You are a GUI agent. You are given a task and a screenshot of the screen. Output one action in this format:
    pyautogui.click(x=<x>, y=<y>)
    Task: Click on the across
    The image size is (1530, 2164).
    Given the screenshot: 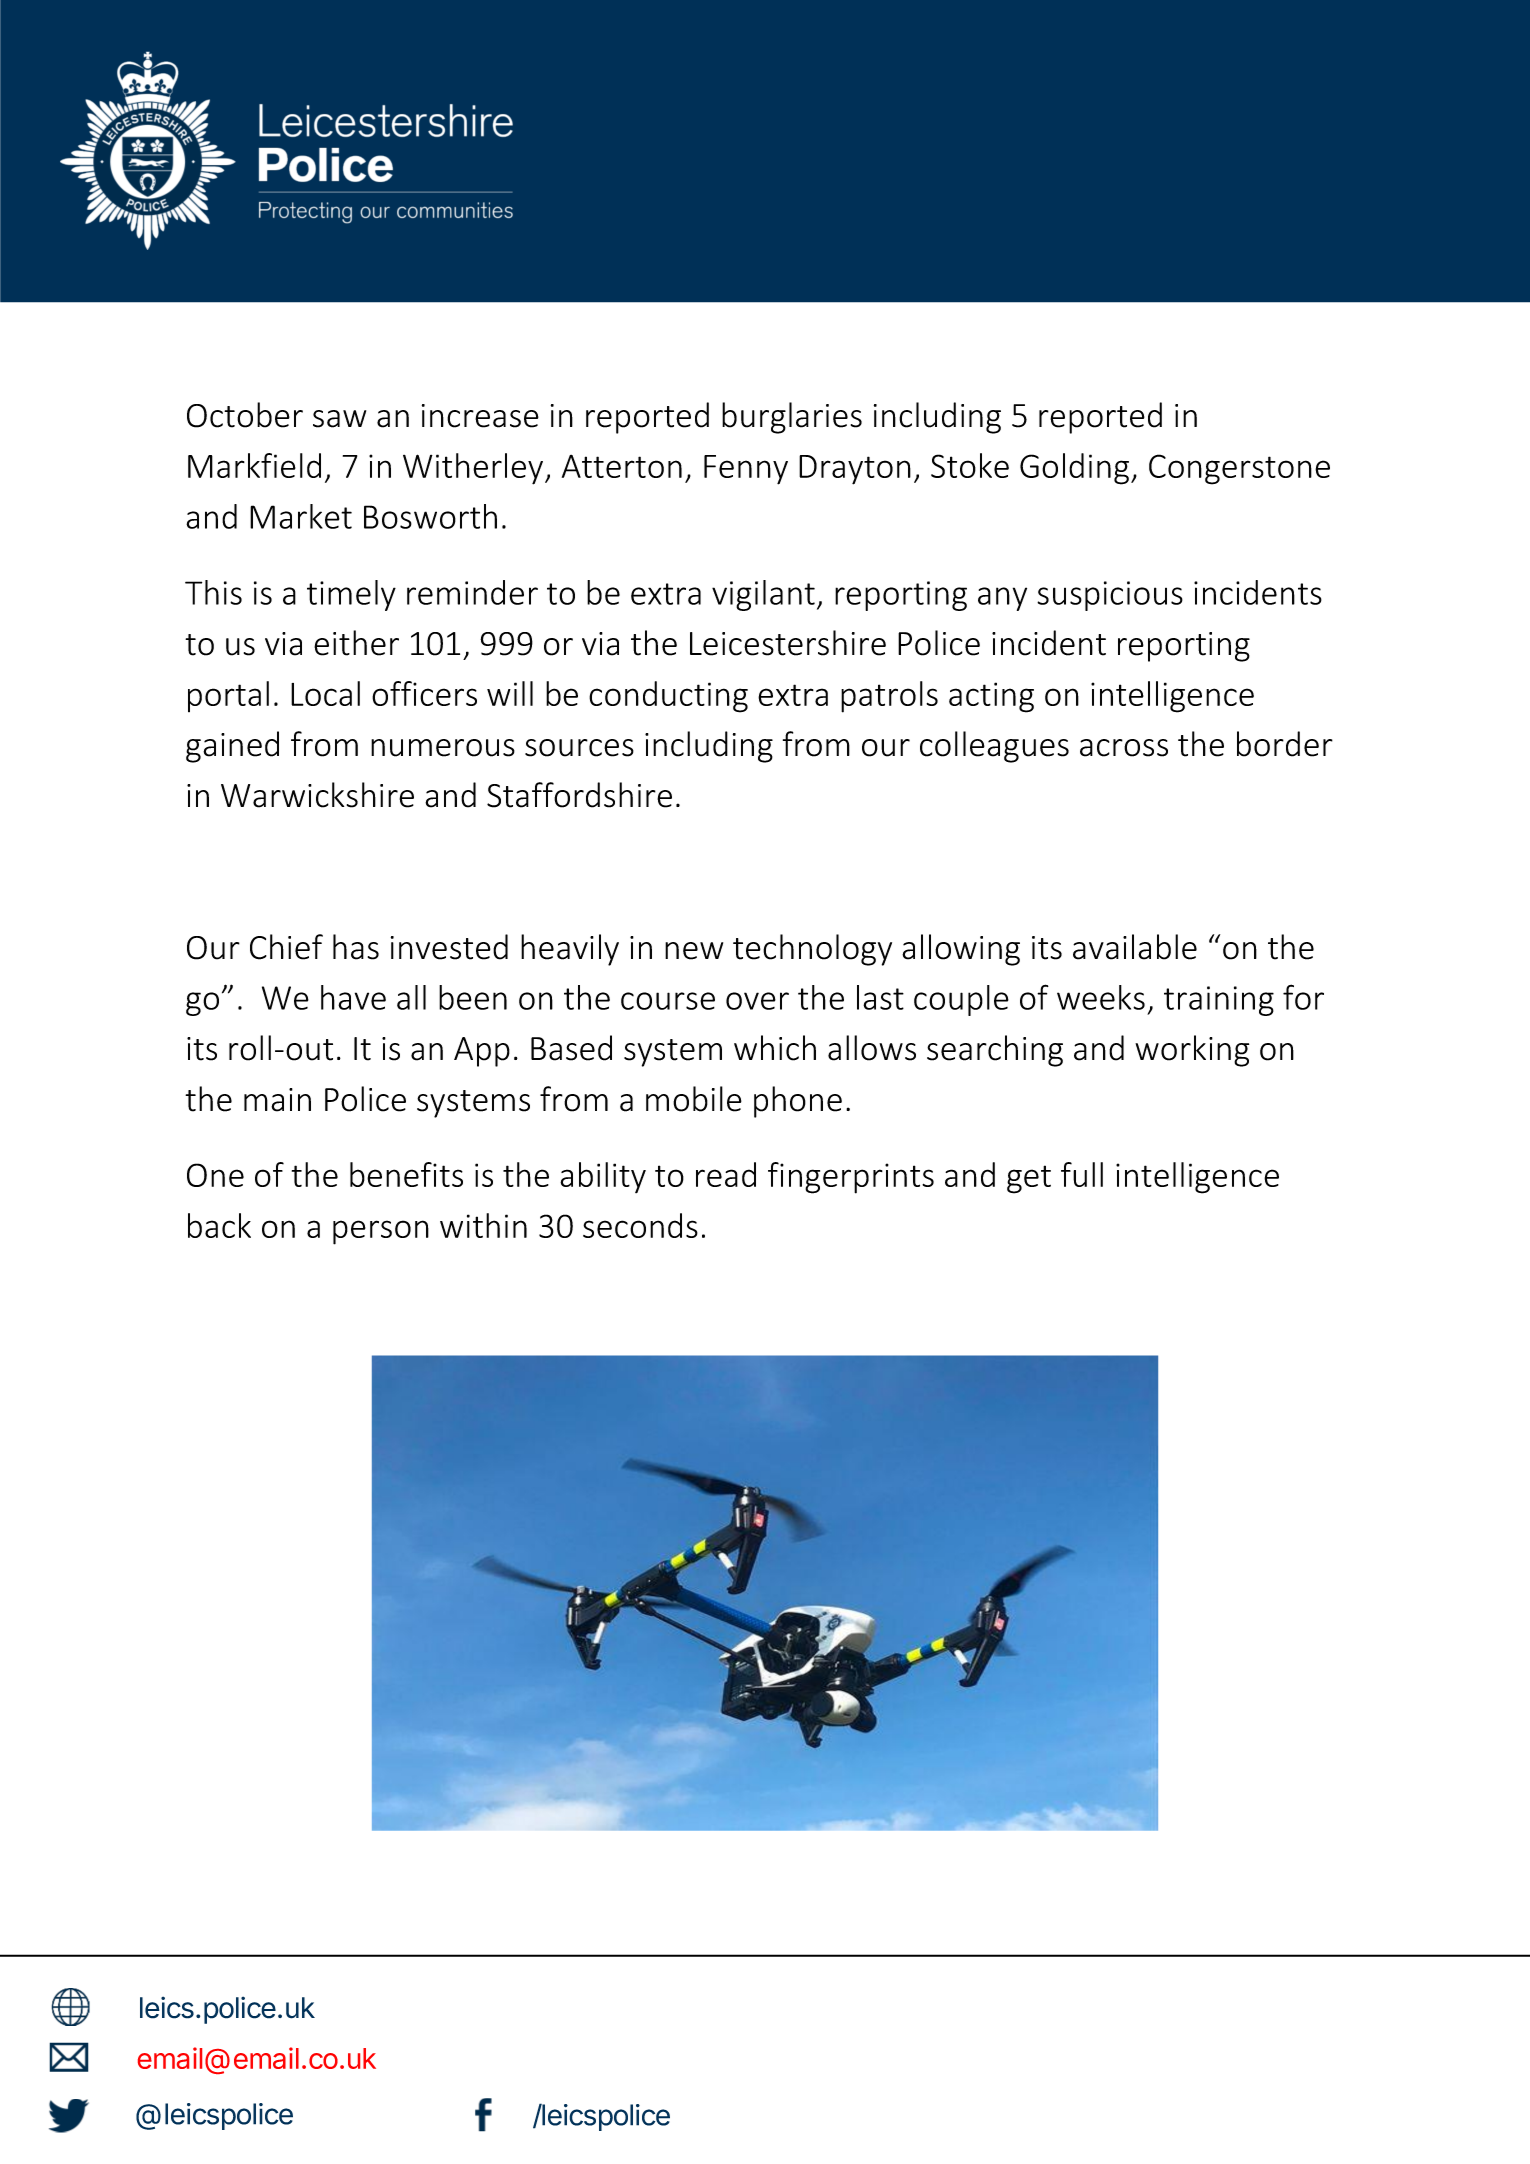 What is the action you would take?
    pyautogui.click(x=1124, y=748)
